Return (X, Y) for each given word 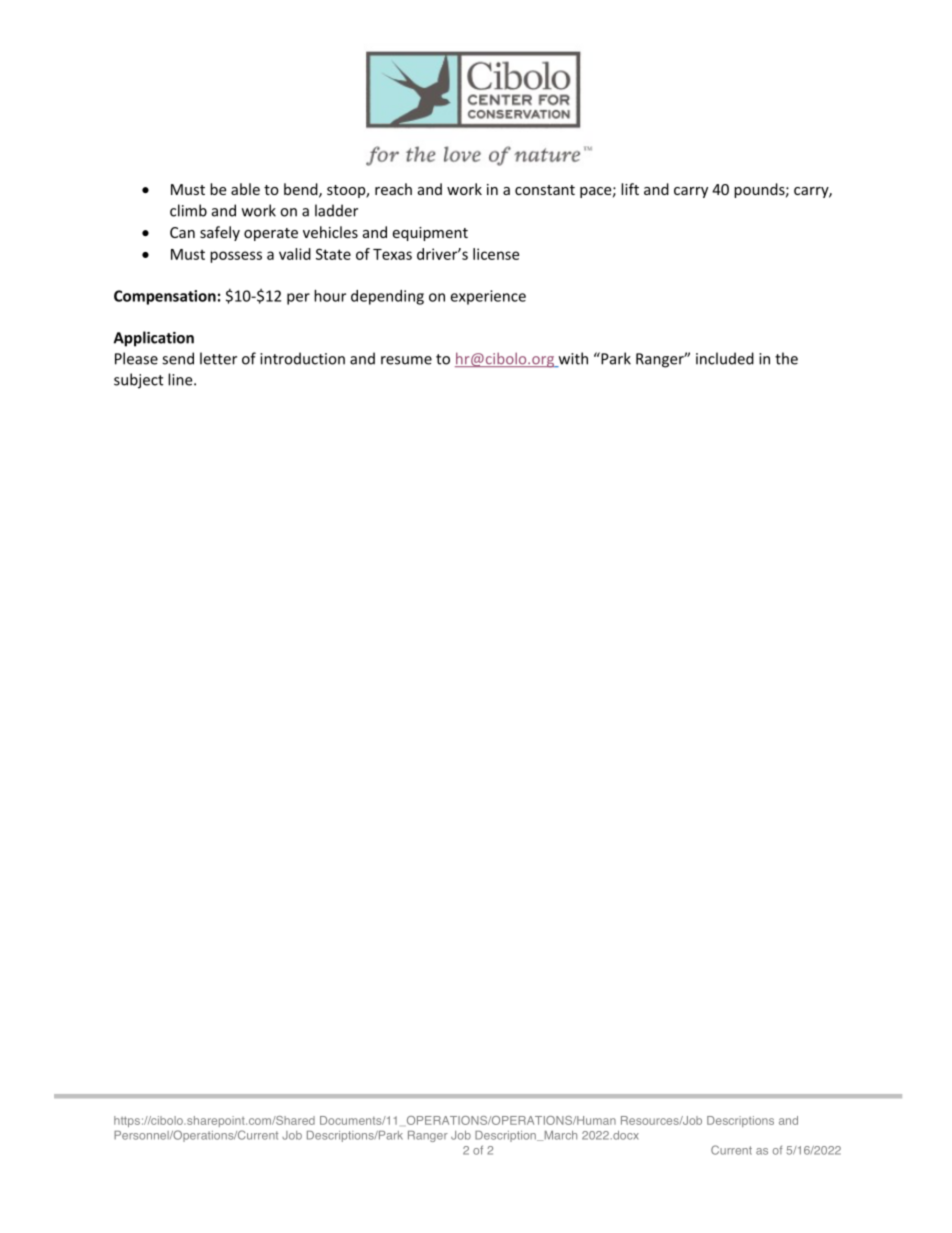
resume (406, 360)
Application (154, 339)
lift (630, 189)
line (181, 379)
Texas (392, 254)
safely (220, 233)
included (725, 358)
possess (236, 257)
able (245, 189)
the (786, 358)
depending (387, 297)
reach (393, 189)
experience (488, 297)
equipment (430, 234)
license (496, 254)
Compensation (165, 297)
